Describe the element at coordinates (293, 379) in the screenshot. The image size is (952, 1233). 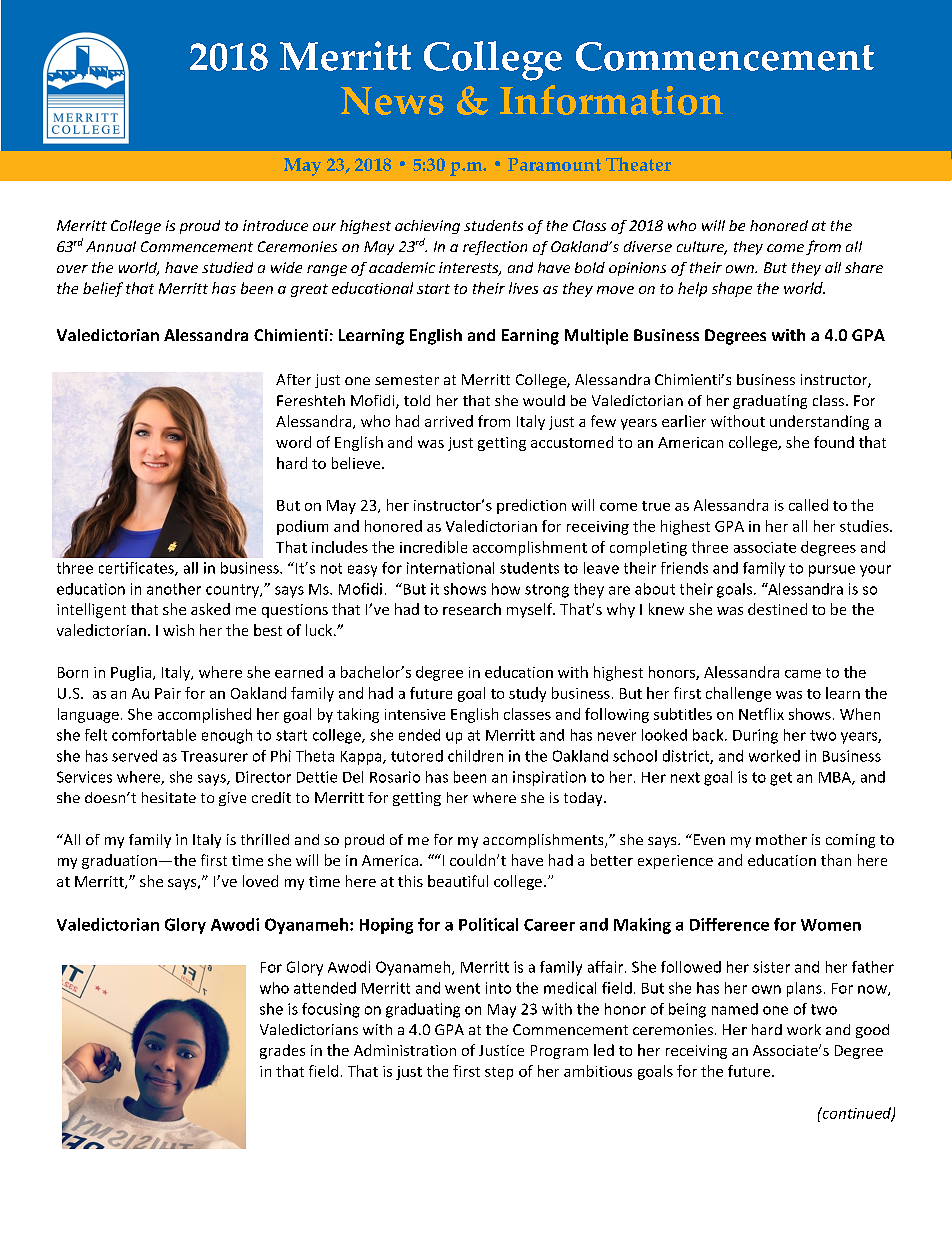
I see `After` at that location.
